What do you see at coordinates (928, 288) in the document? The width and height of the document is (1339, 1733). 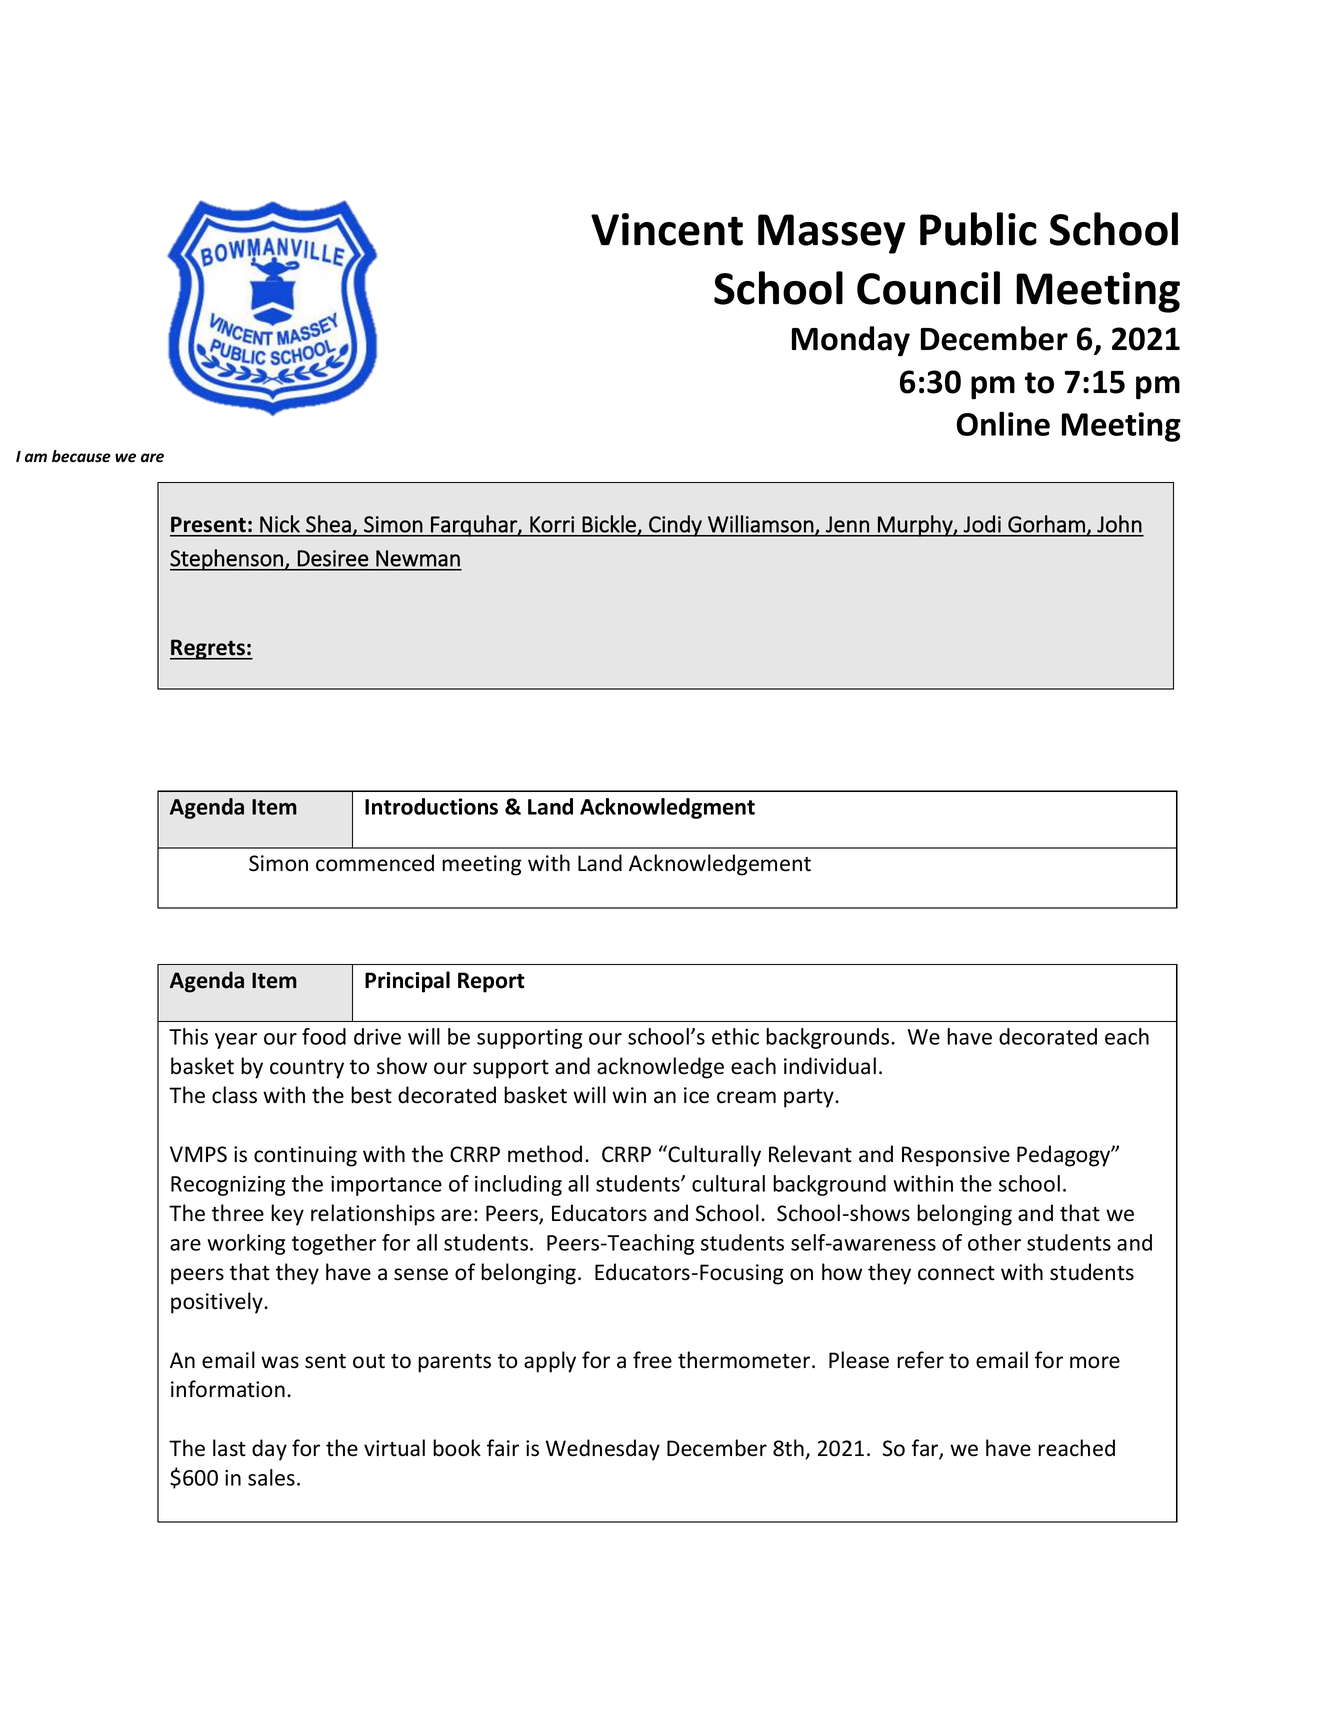 I see `Council` at bounding box center [928, 288].
